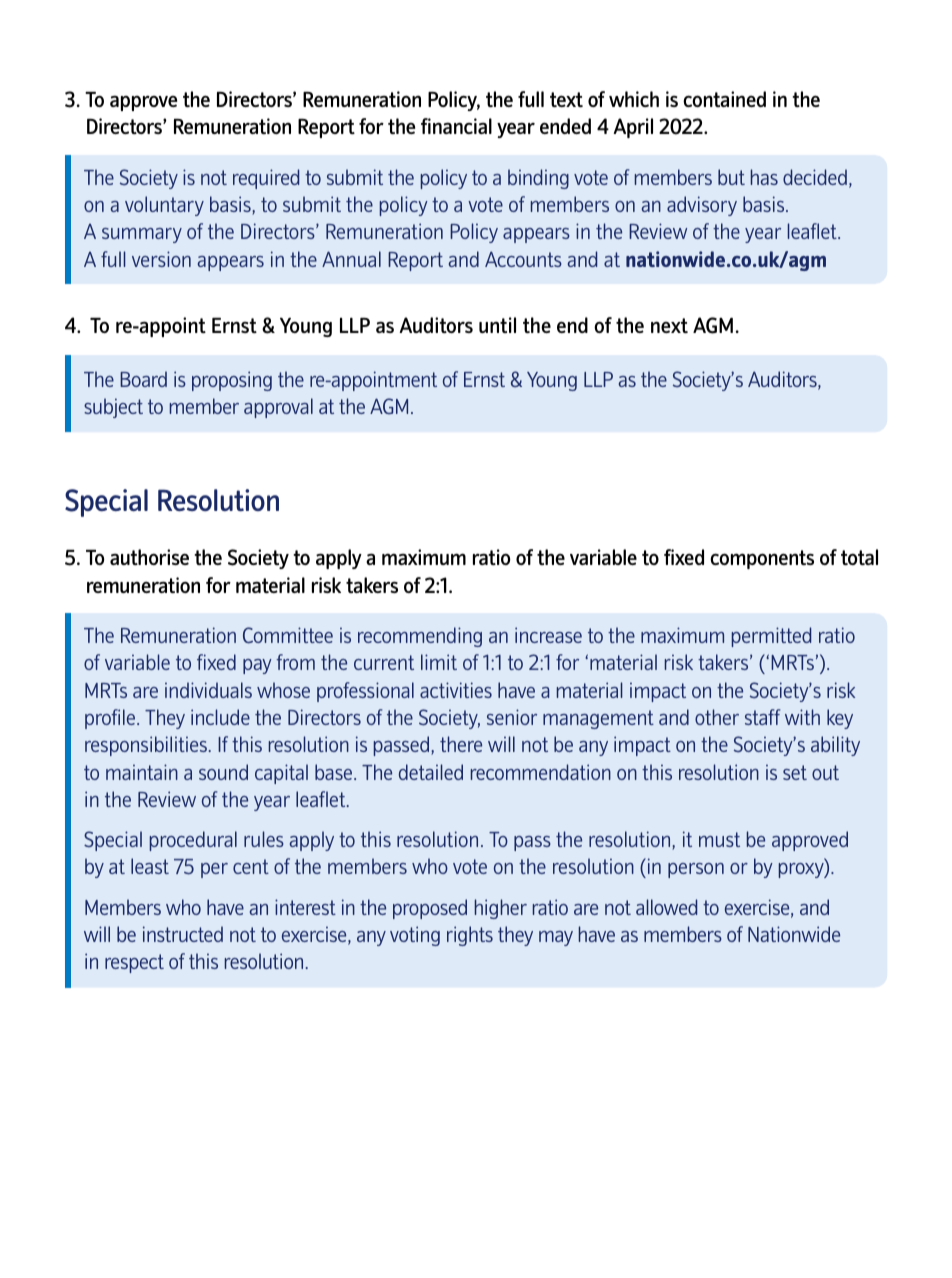 This document has height=1278, width=952. What do you see at coordinates (461, 744) in the document?
I see `there` at bounding box center [461, 744].
